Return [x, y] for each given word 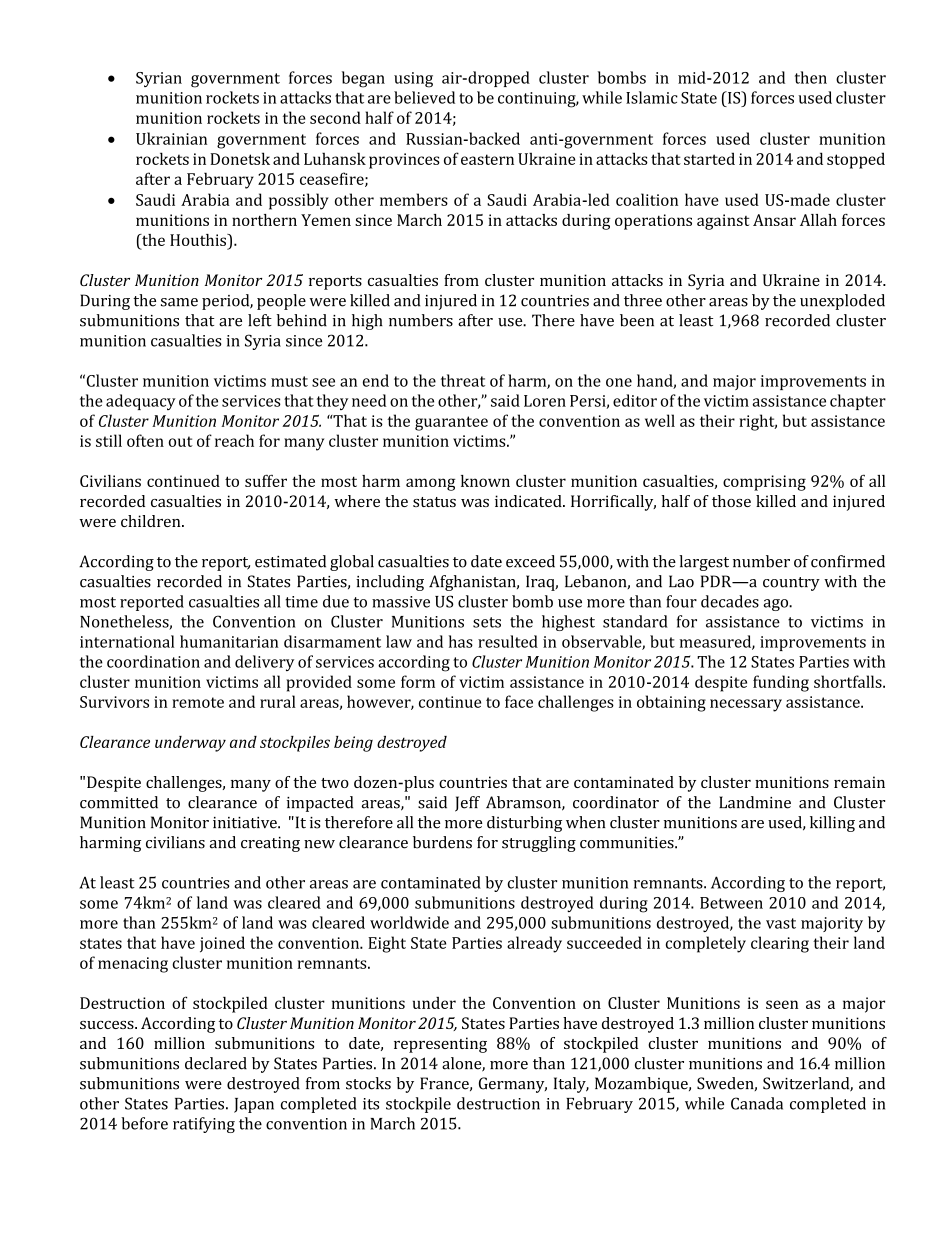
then [811, 77]
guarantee [451, 423]
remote [198, 702]
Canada [757, 1103]
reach [234, 440]
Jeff [467, 804]
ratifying [204, 1125]
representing [440, 1045]
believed [424, 97]
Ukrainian [171, 138]
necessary [746, 705]
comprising [764, 483]
